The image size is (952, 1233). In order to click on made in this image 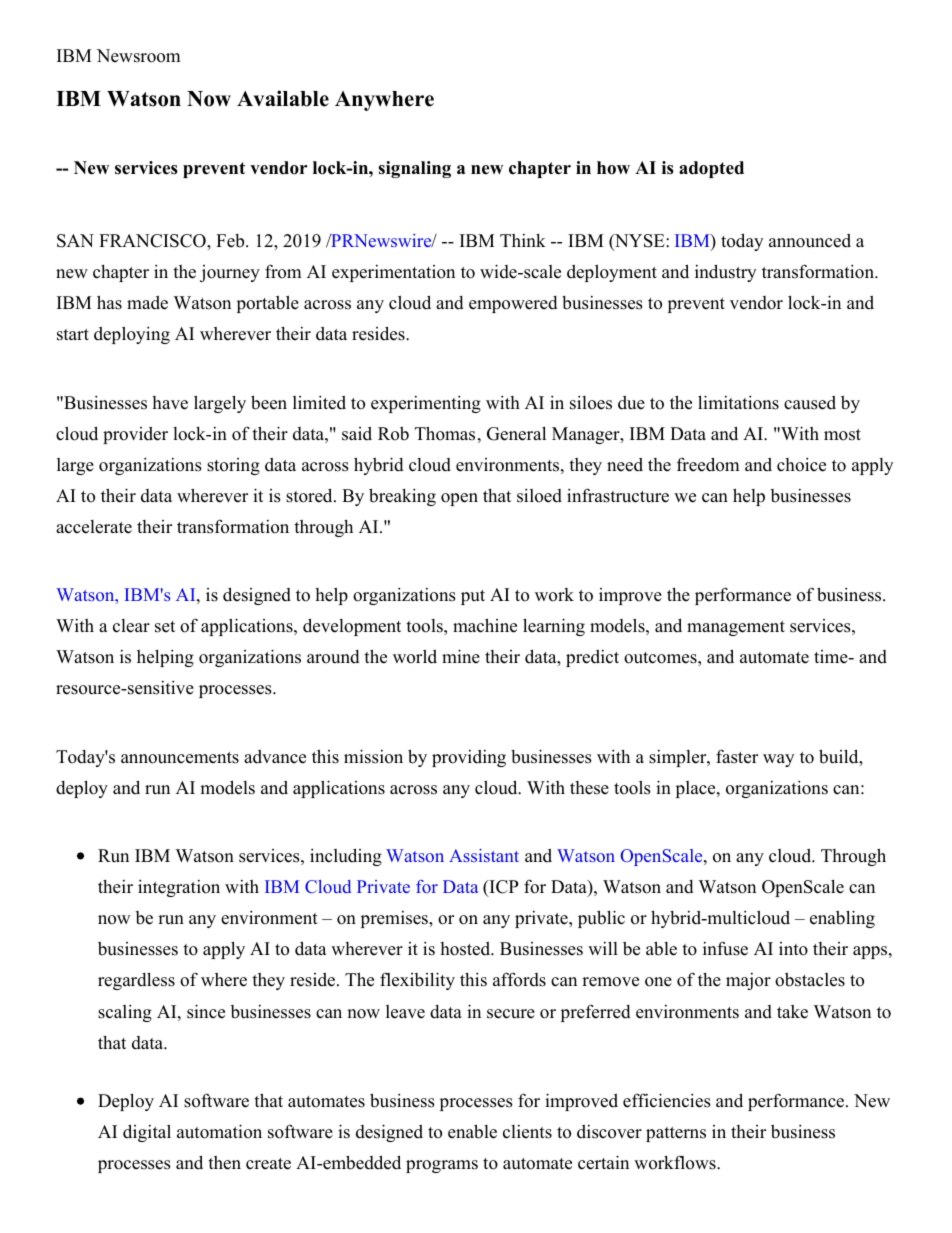, I will do `click(147, 303)`.
